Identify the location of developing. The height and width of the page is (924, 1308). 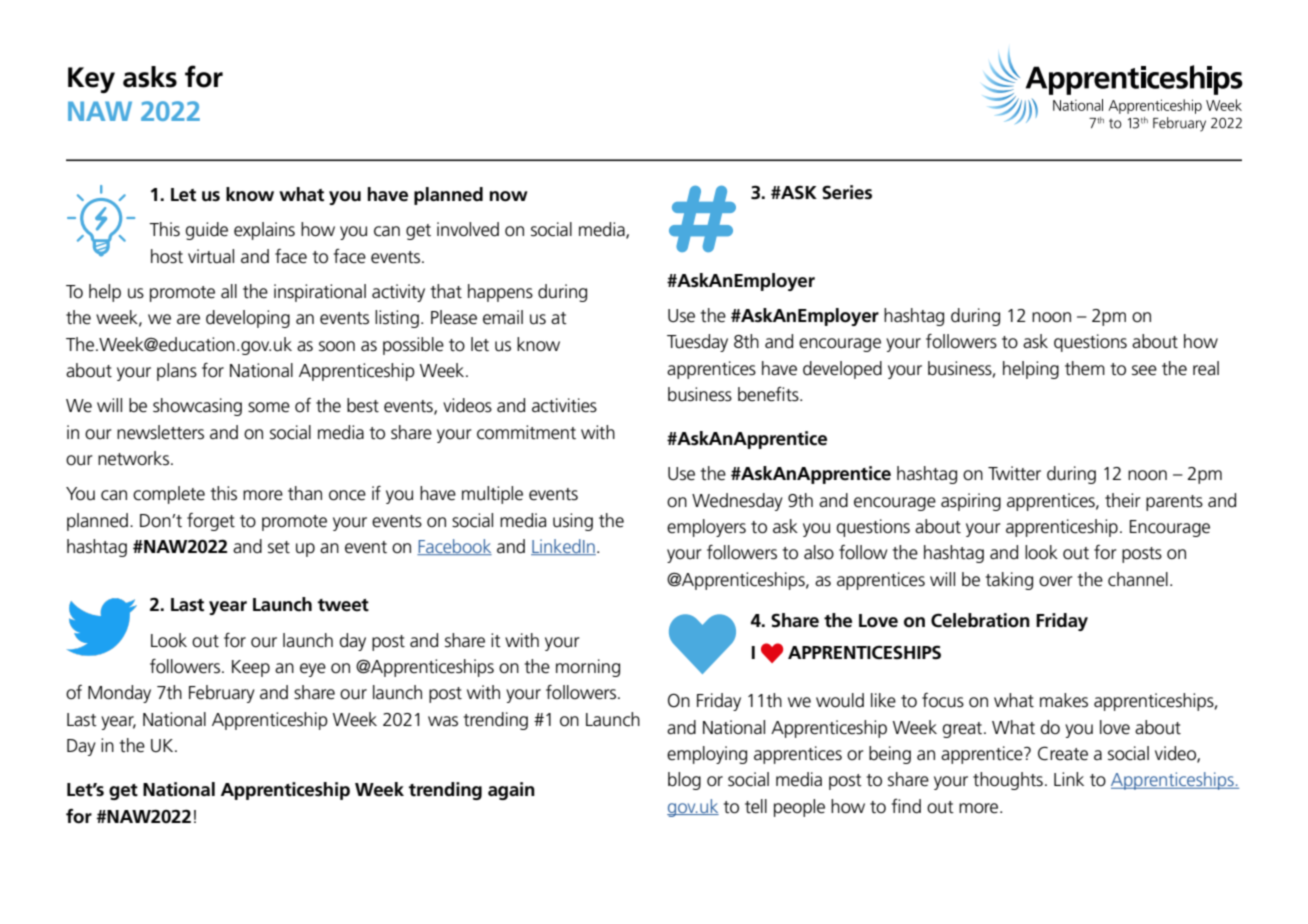
(248, 319).
